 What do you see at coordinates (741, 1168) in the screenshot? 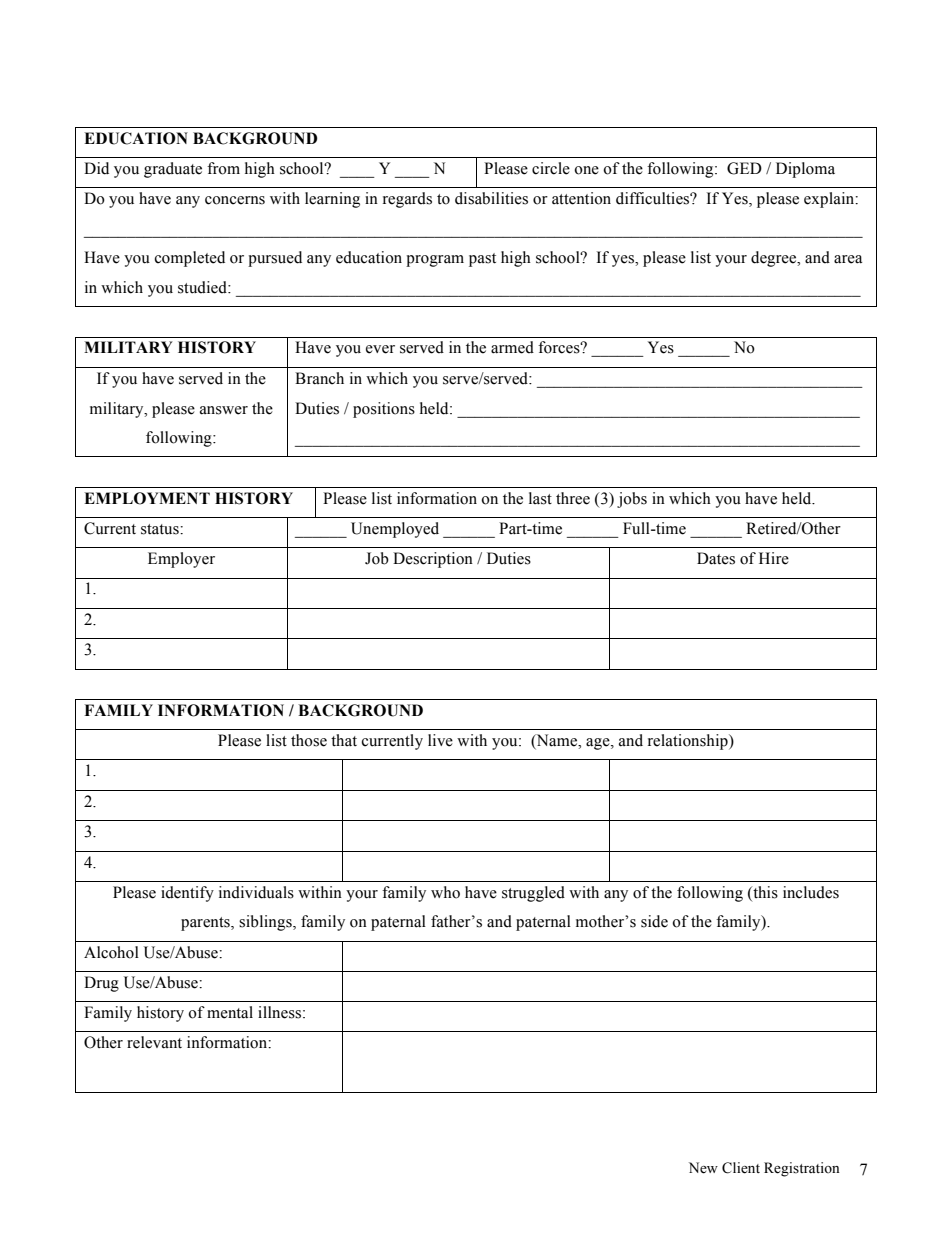
I see `Client` at bounding box center [741, 1168].
